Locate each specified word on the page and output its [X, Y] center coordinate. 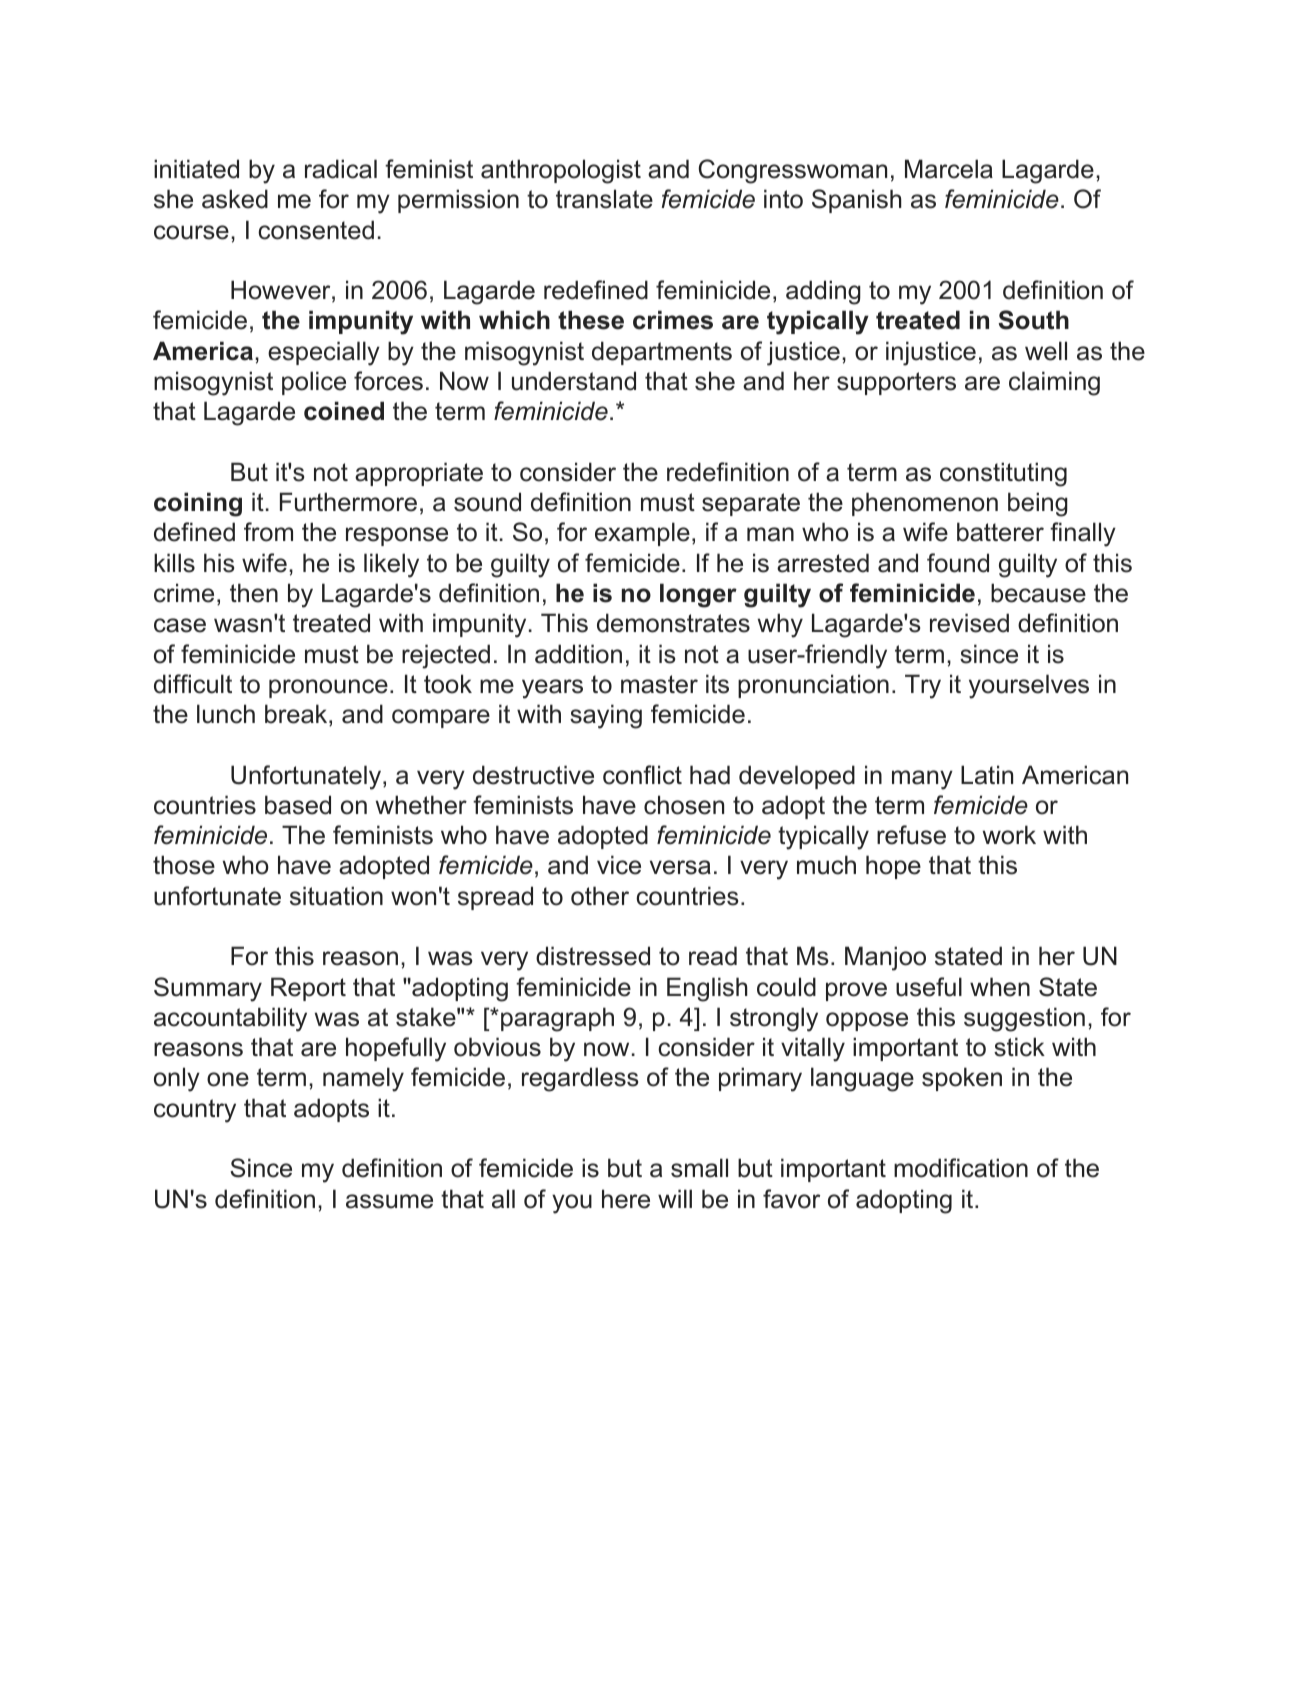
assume [389, 1201]
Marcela [949, 169]
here [626, 1199]
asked [235, 199]
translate [604, 199]
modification [961, 1168]
